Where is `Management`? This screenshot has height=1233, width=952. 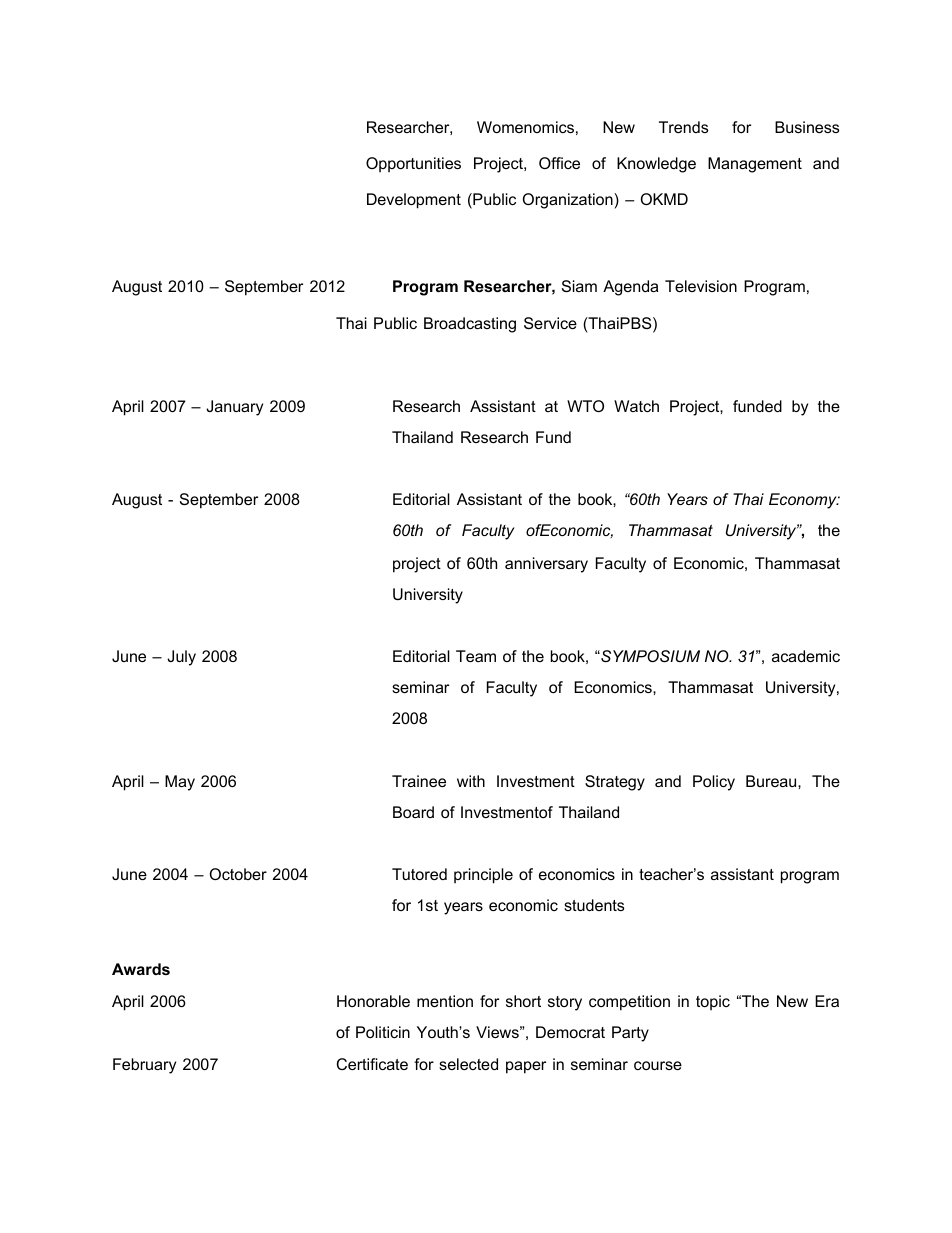 Management is located at coordinates (755, 165).
